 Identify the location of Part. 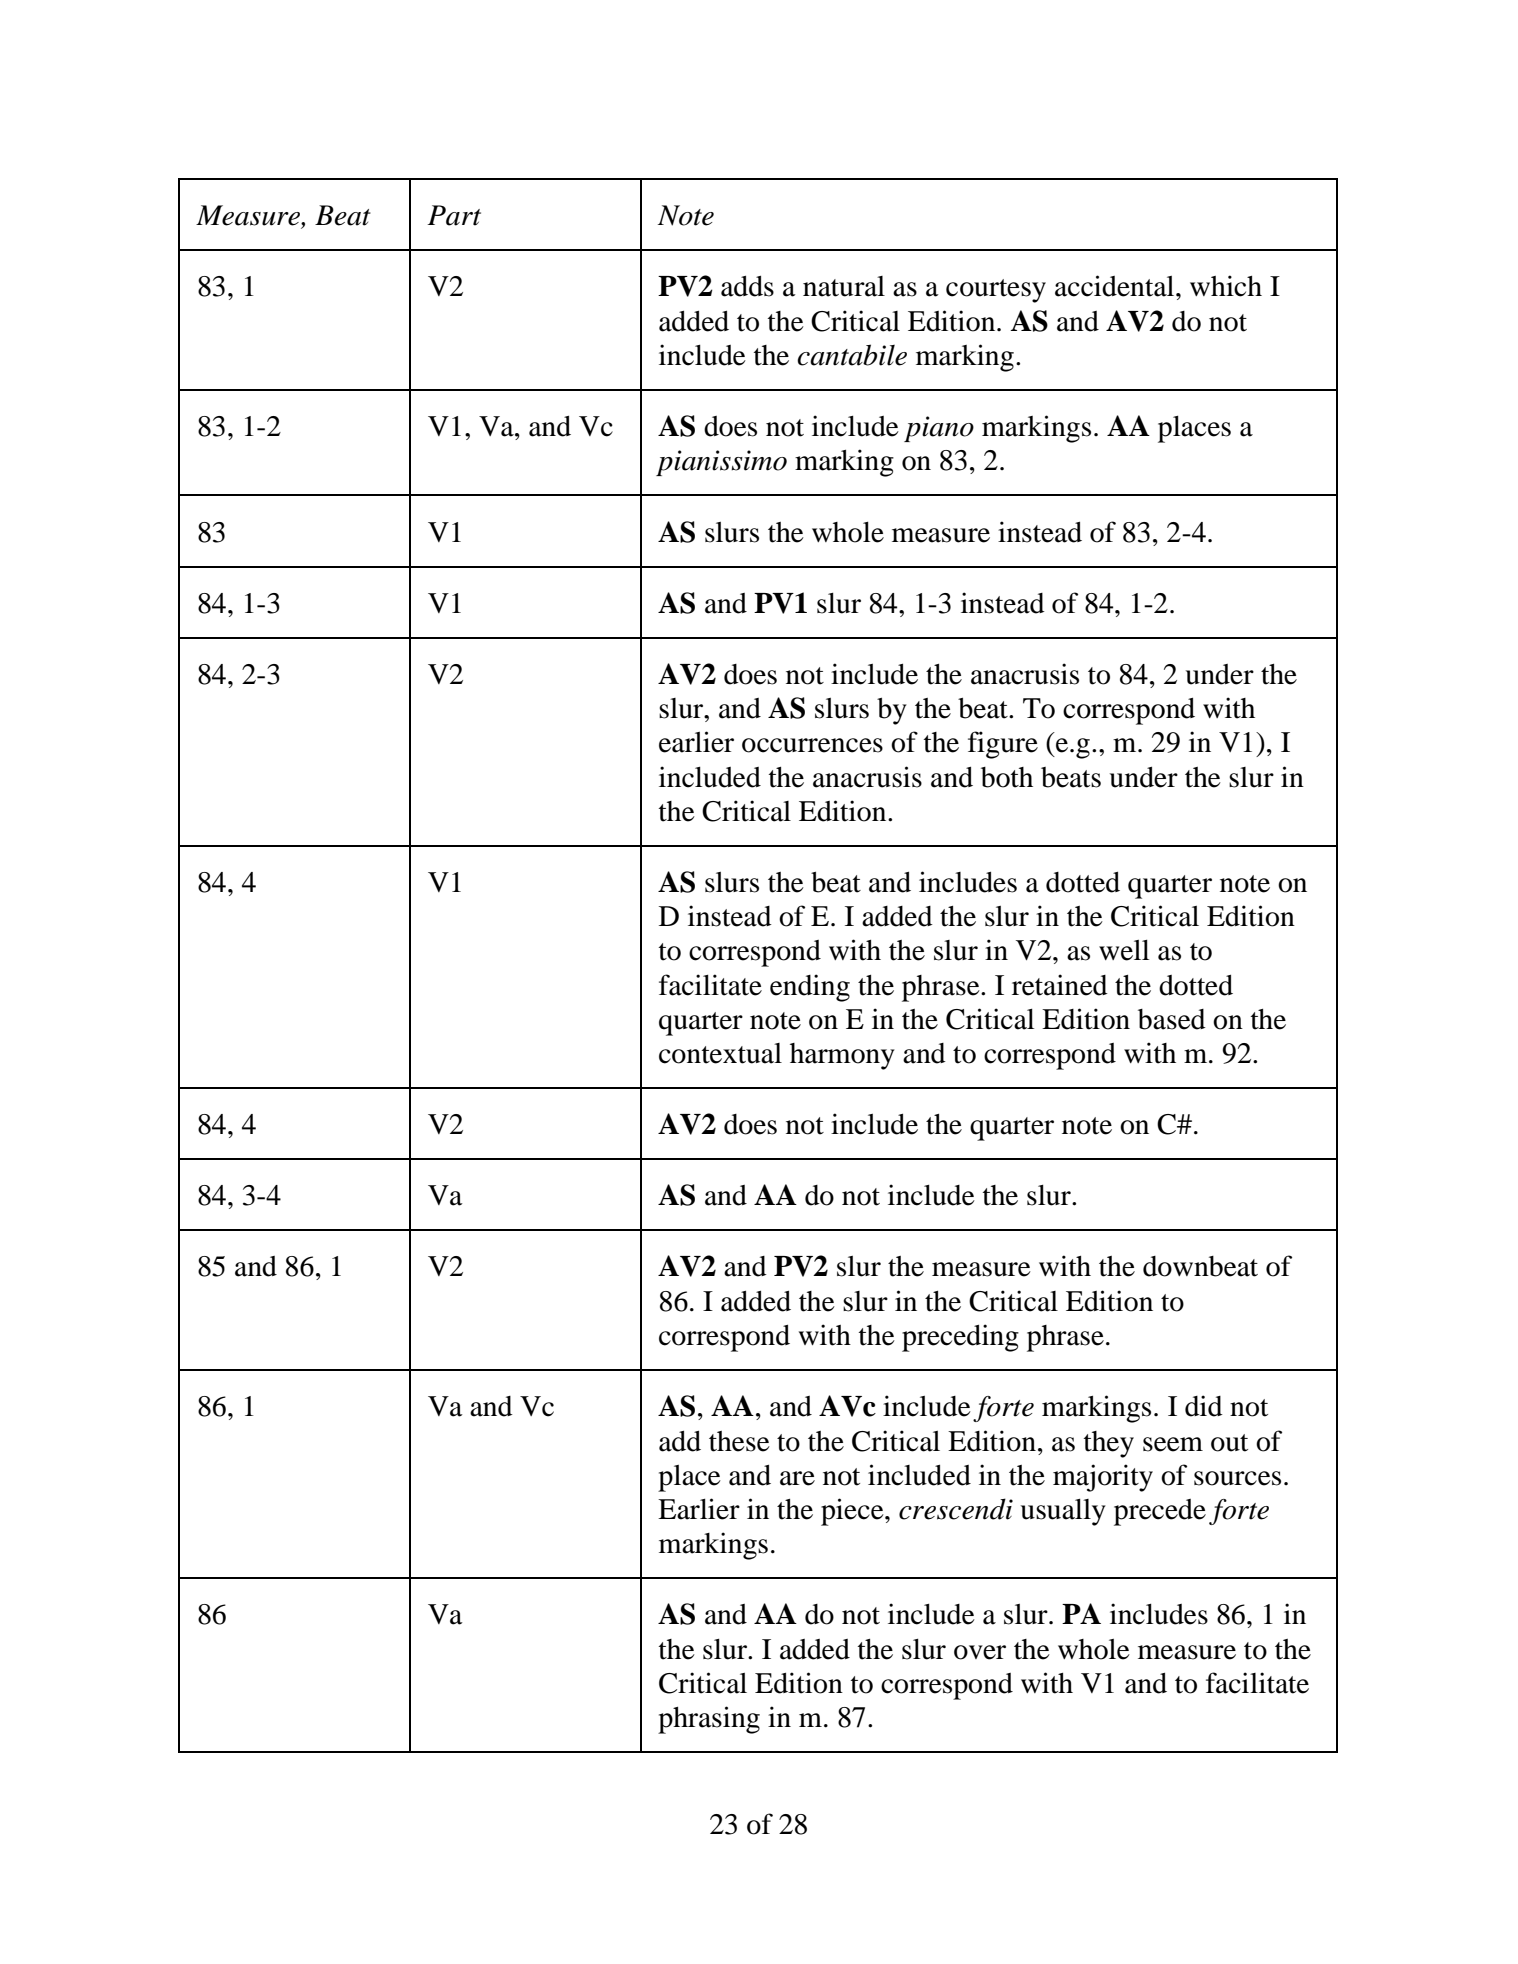
(454, 215).
